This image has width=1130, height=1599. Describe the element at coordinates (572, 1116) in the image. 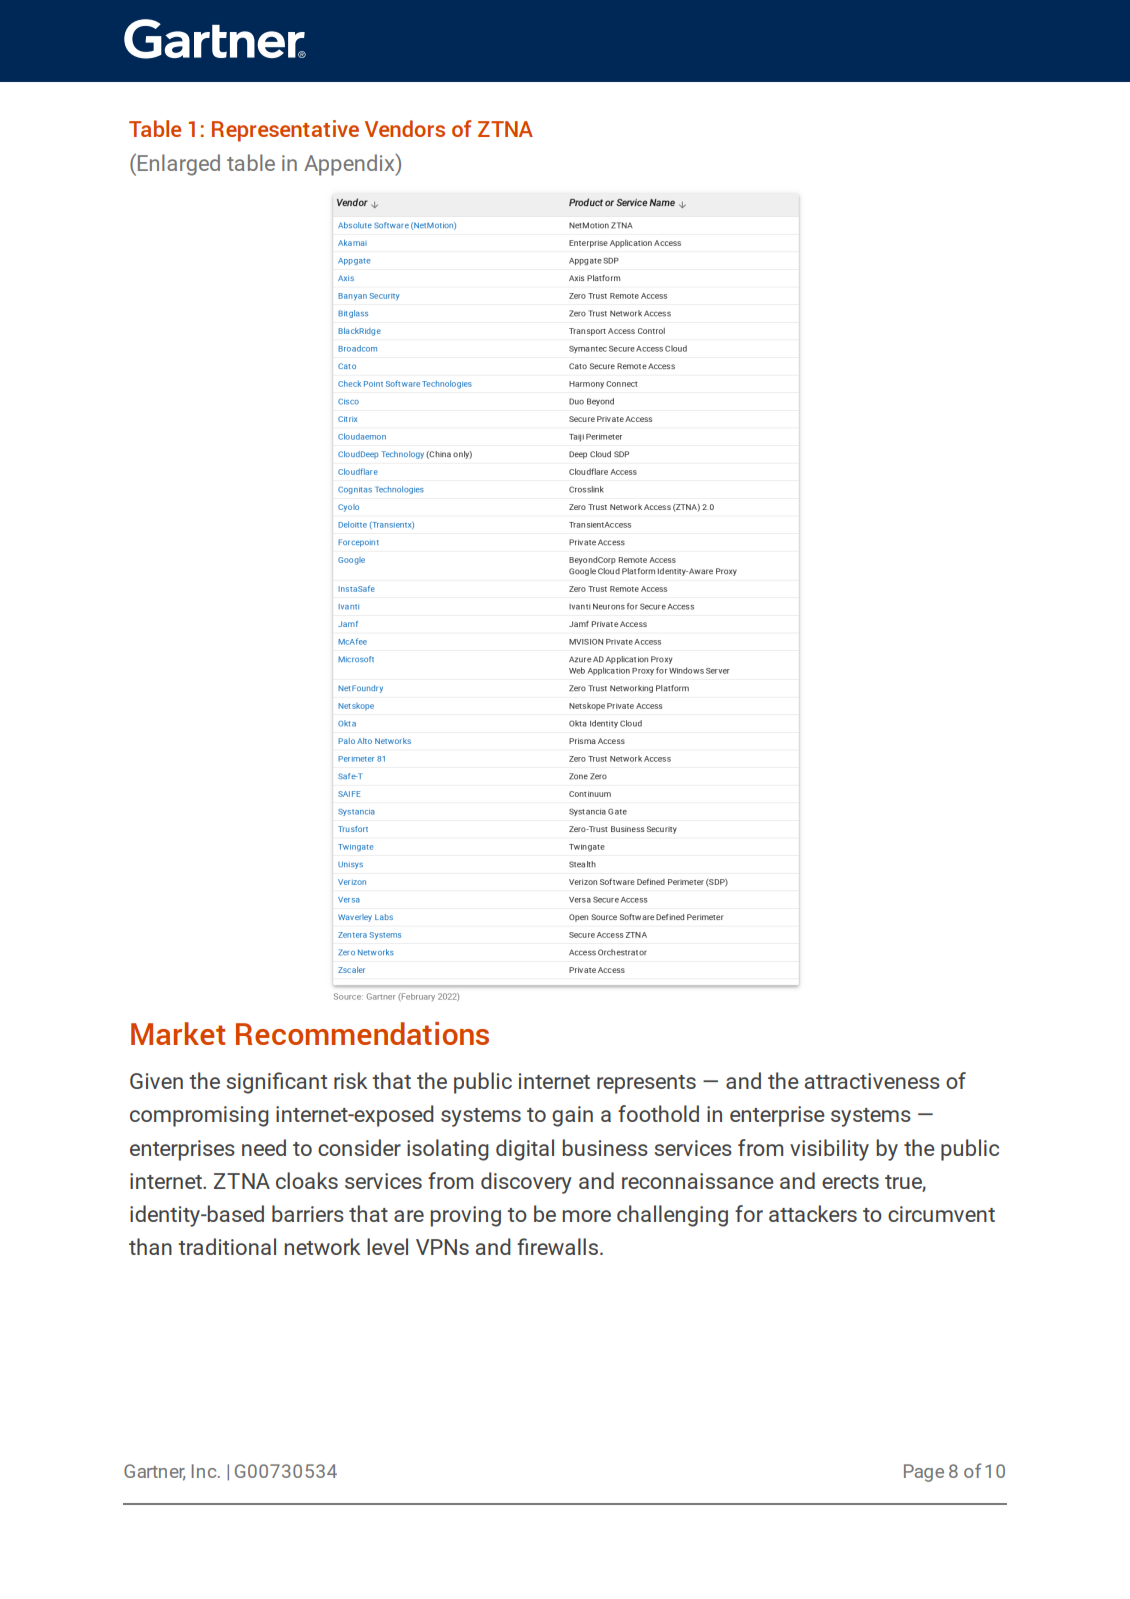

I see `gain` at that location.
